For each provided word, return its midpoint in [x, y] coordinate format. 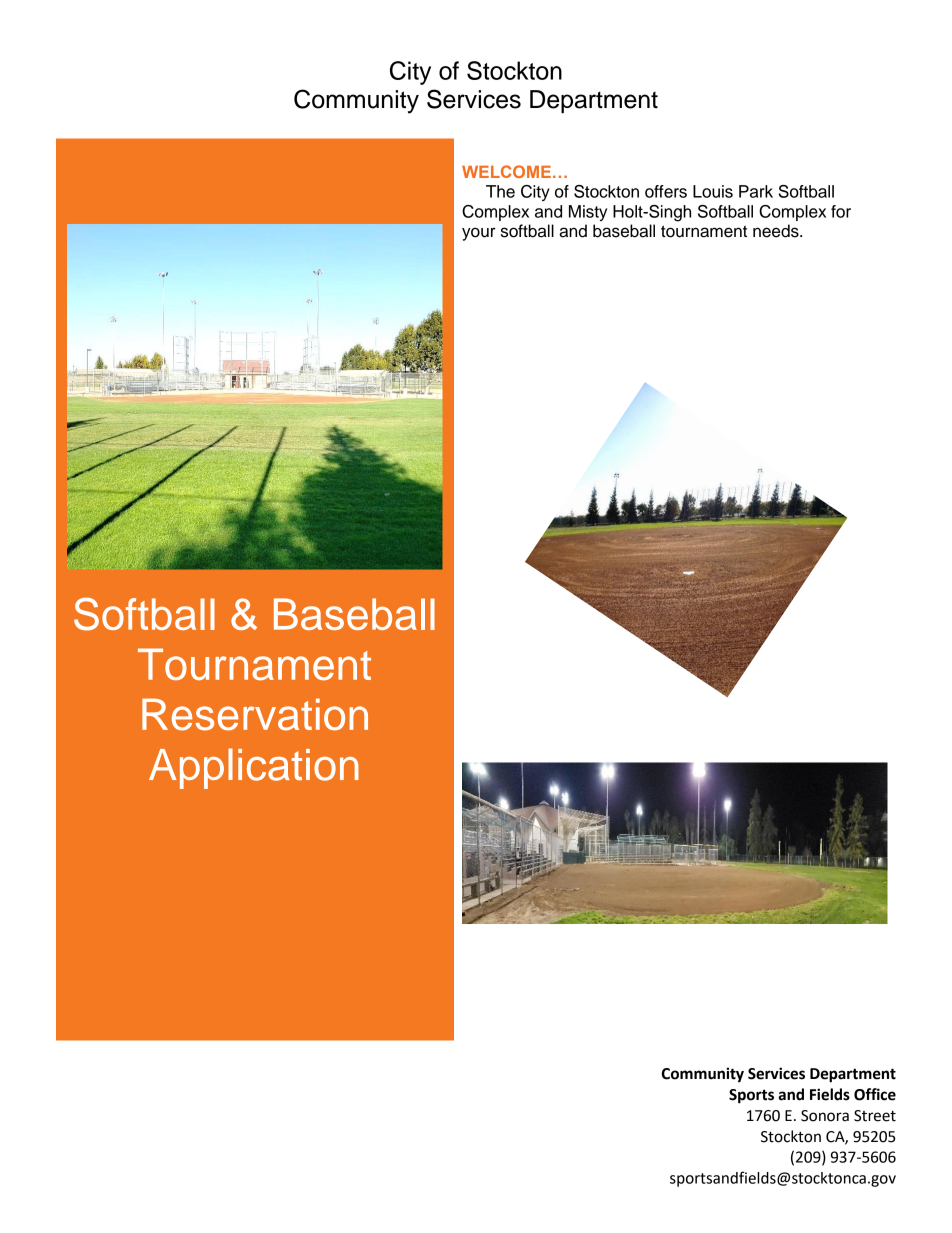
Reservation [255, 714]
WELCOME [506, 171]
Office [875, 1094]
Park [756, 191]
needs [777, 231]
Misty [588, 213]
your [479, 234]
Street [875, 1116]
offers [666, 191]
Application [254, 768]
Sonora [825, 1116]
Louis [713, 191]
